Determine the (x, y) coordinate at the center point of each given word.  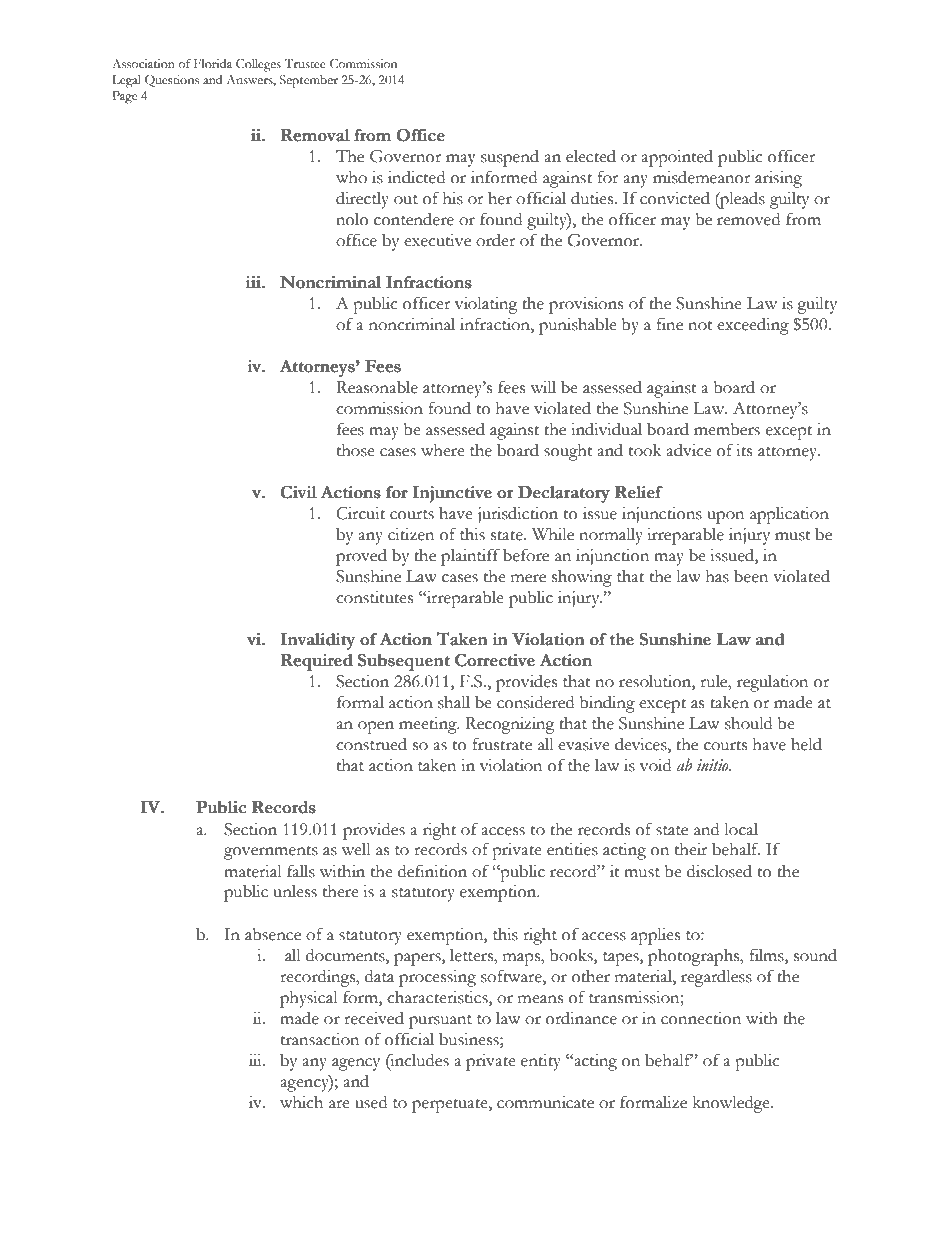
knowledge (732, 1104)
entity (541, 1062)
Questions (172, 81)
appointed (677, 158)
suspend (510, 158)
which (301, 1102)
